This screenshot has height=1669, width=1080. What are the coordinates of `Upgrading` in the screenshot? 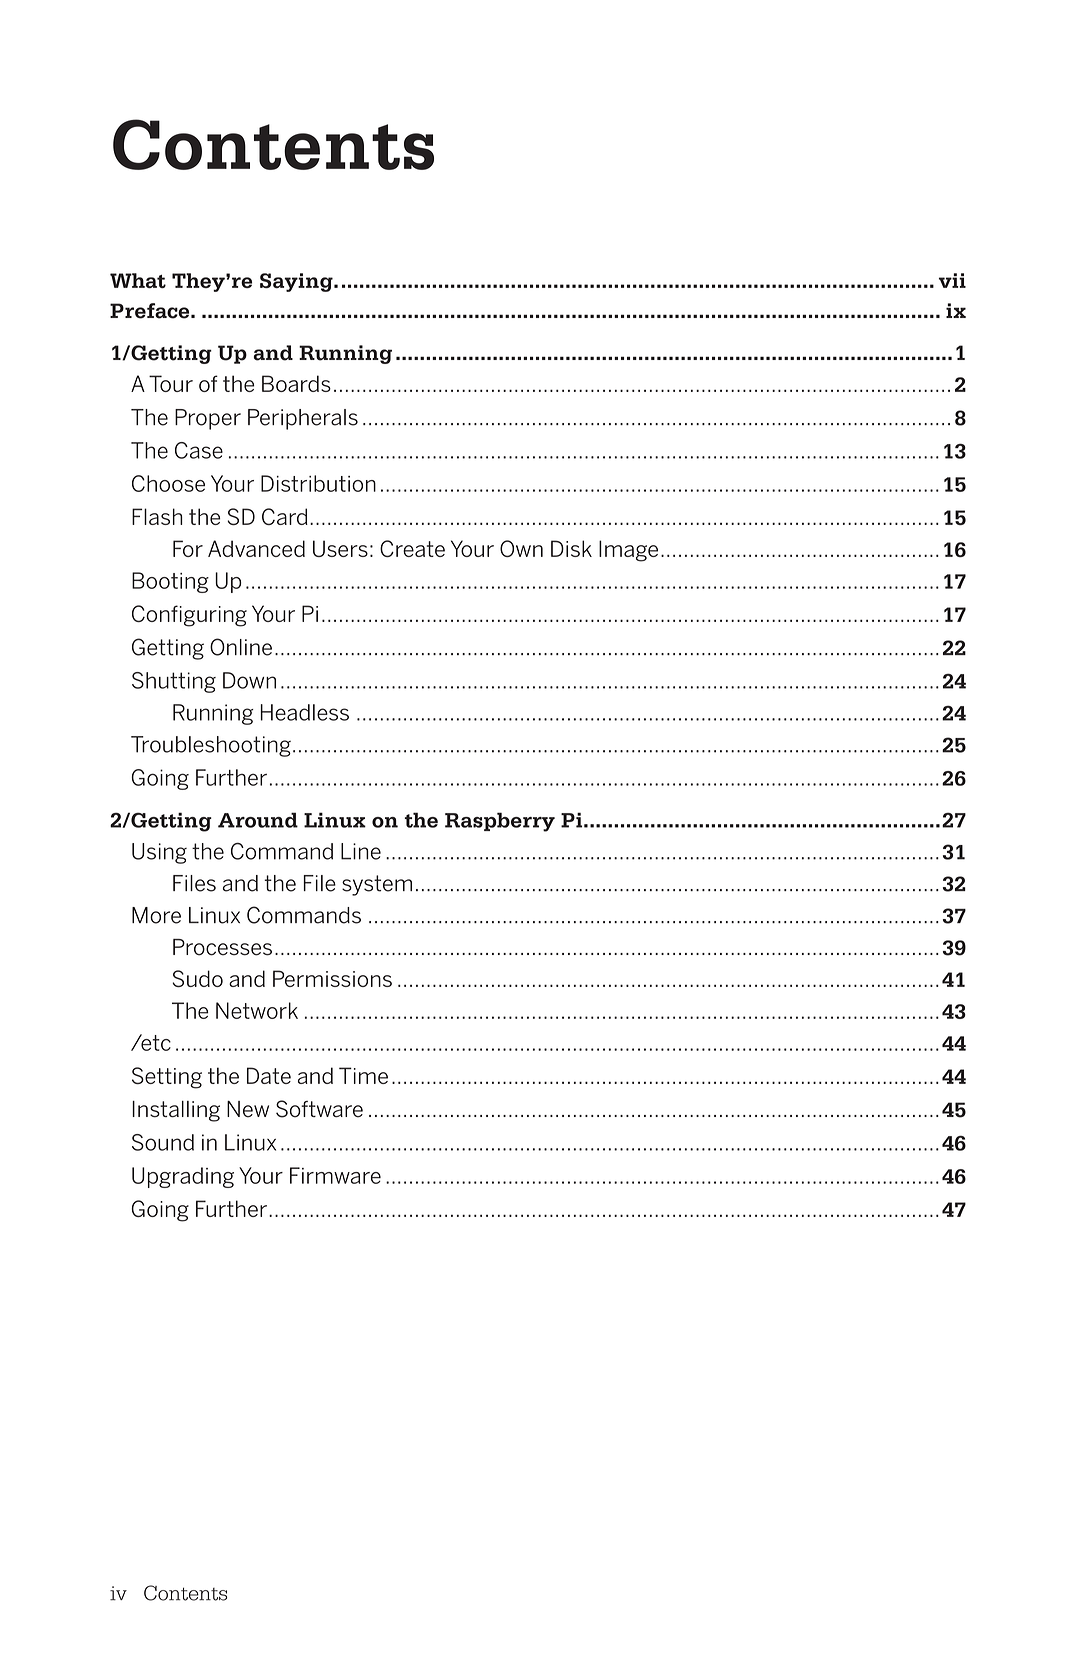 It's located at (183, 1177).
